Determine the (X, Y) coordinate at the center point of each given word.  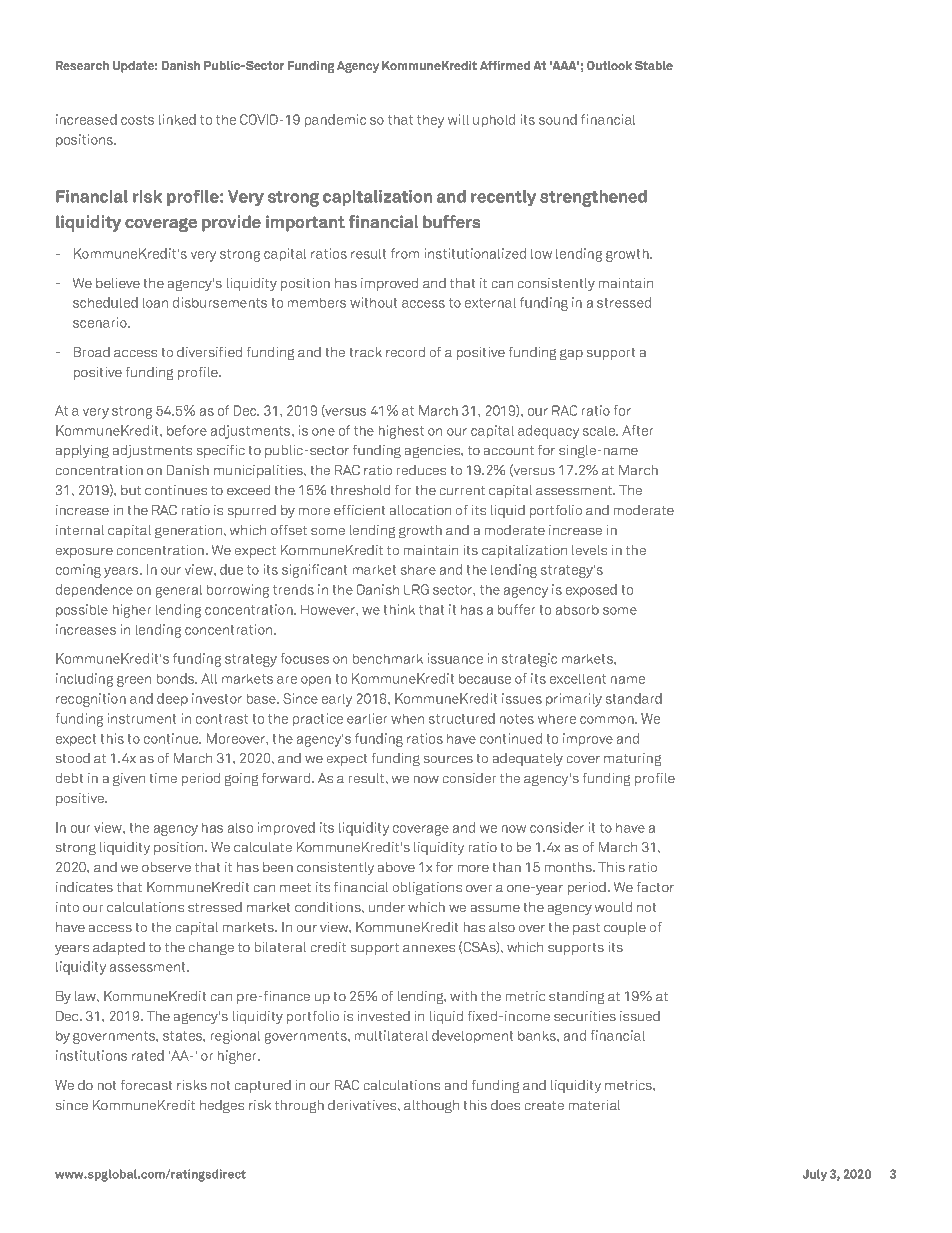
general (179, 591)
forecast (147, 1085)
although (431, 1106)
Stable (654, 65)
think (399, 609)
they (430, 121)
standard (634, 698)
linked (177, 119)
